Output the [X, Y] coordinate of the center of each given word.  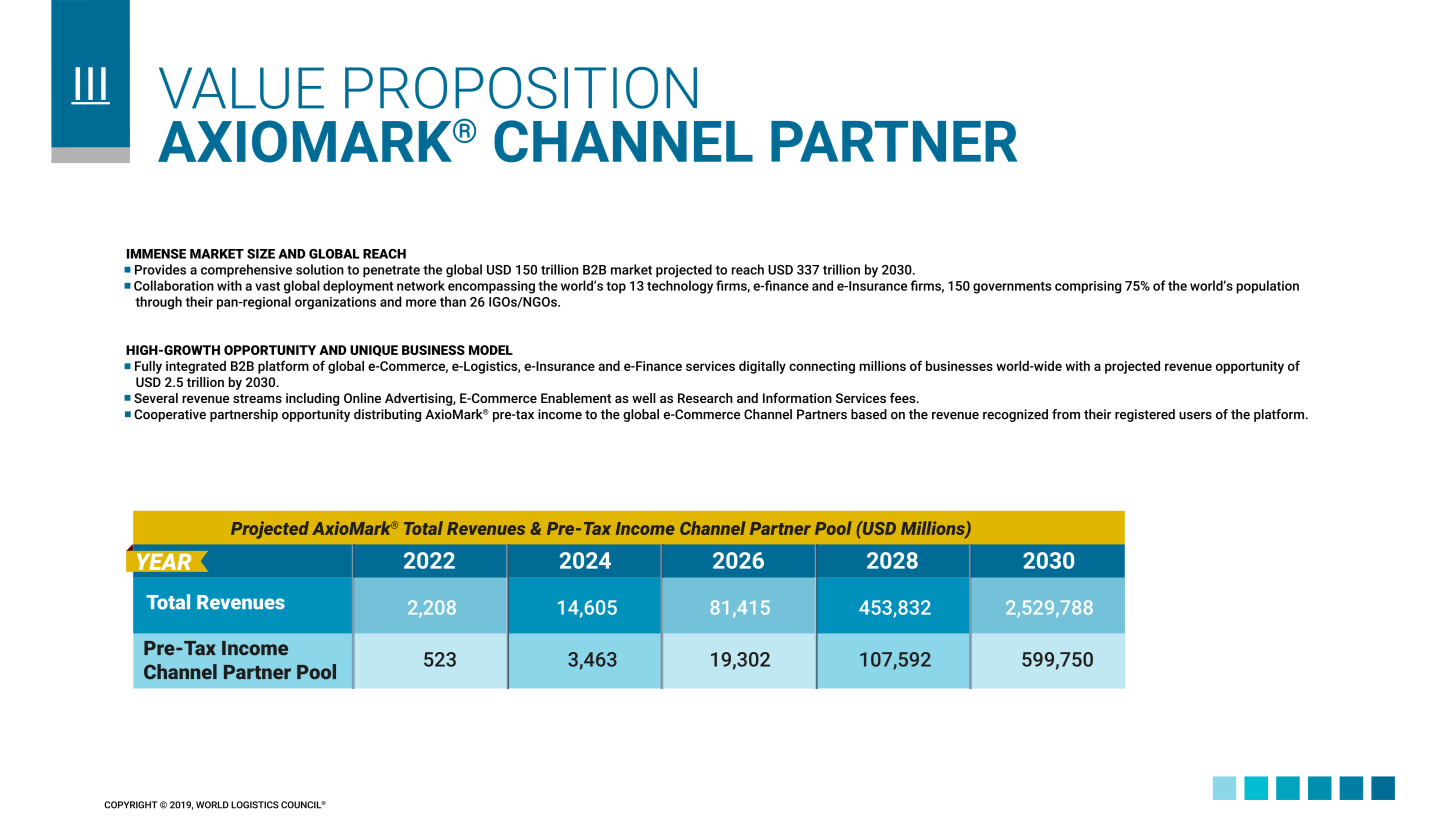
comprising [1088, 287]
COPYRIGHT [130, 805]
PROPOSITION [521, 88]
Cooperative [170, 415]
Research [705, 398]
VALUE [241, 88]
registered [1145, 415]
